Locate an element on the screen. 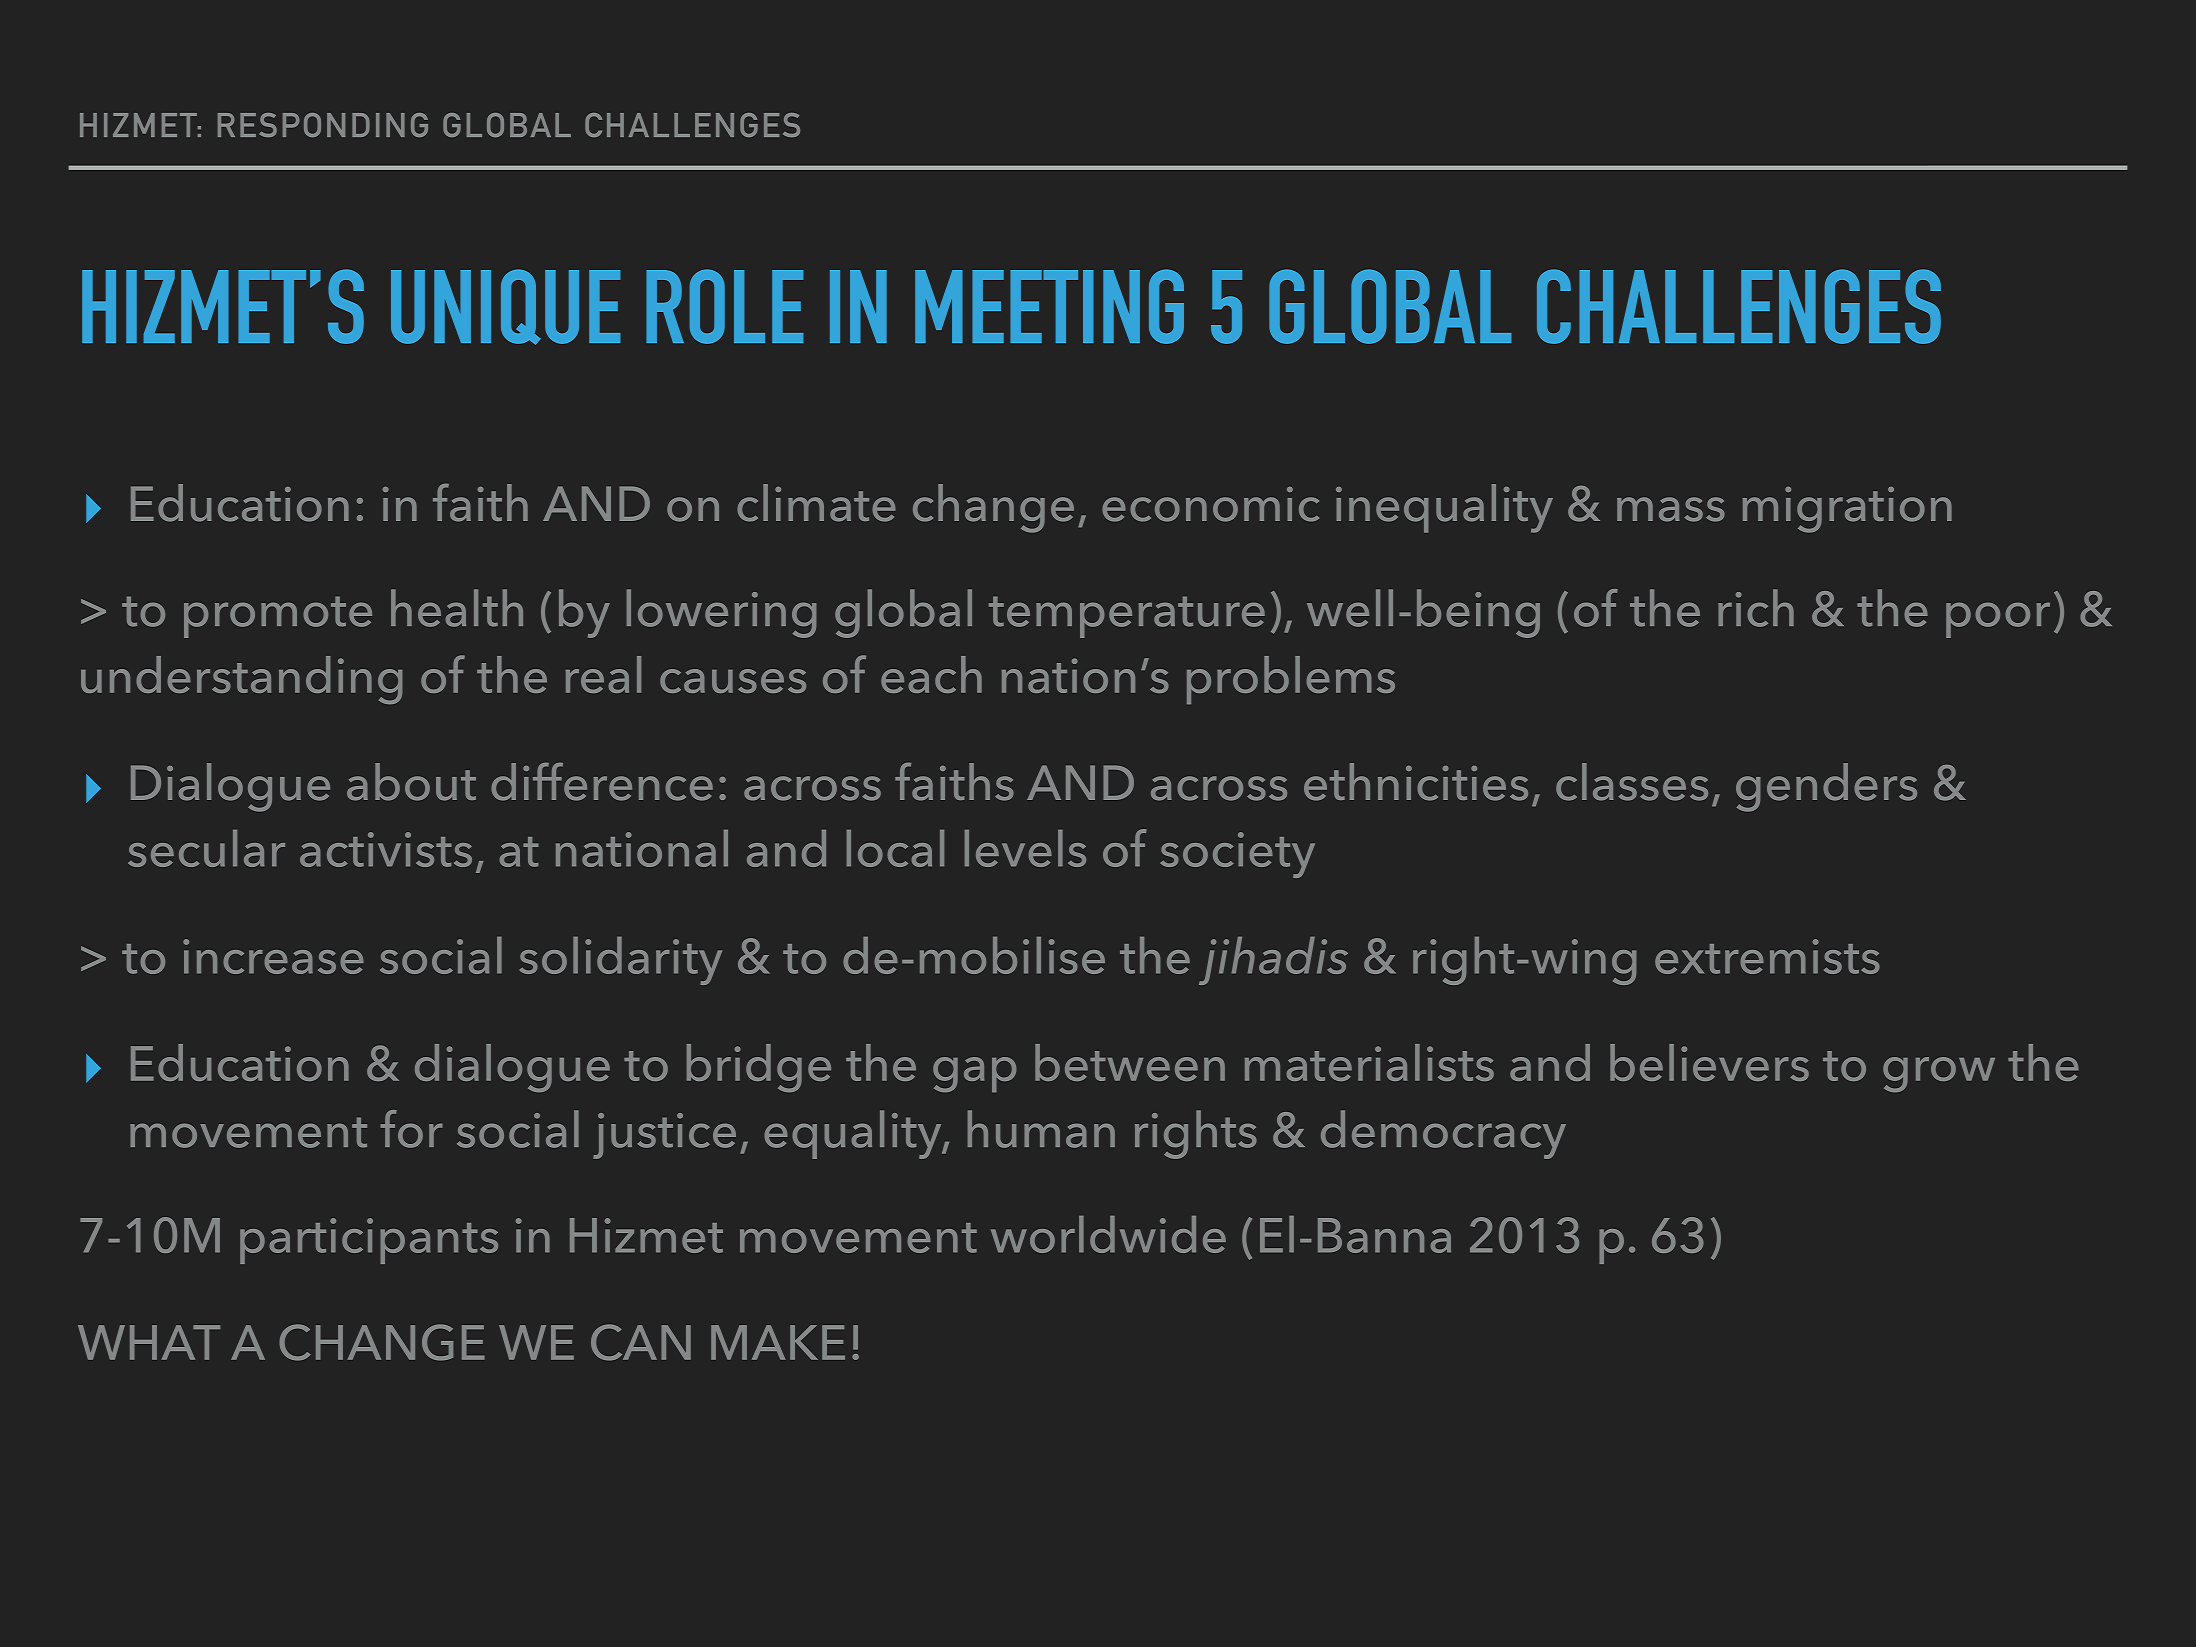 The height and width of the screenshot is (1647, 2196). RESPONDING is located at coordinates (323, 125).
